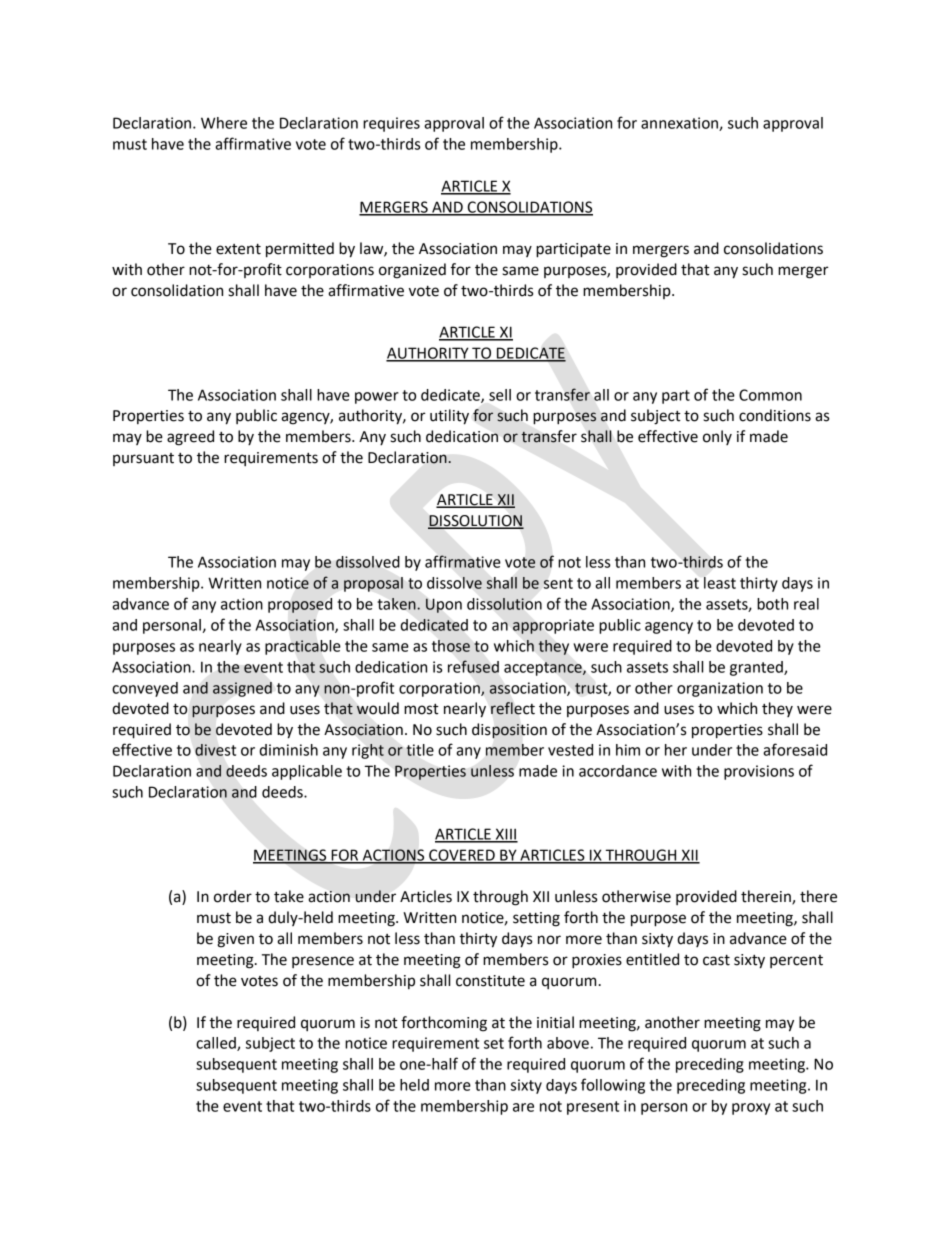 This image has width=952, height=1233. I want to click on cast, so click(716, 960).
